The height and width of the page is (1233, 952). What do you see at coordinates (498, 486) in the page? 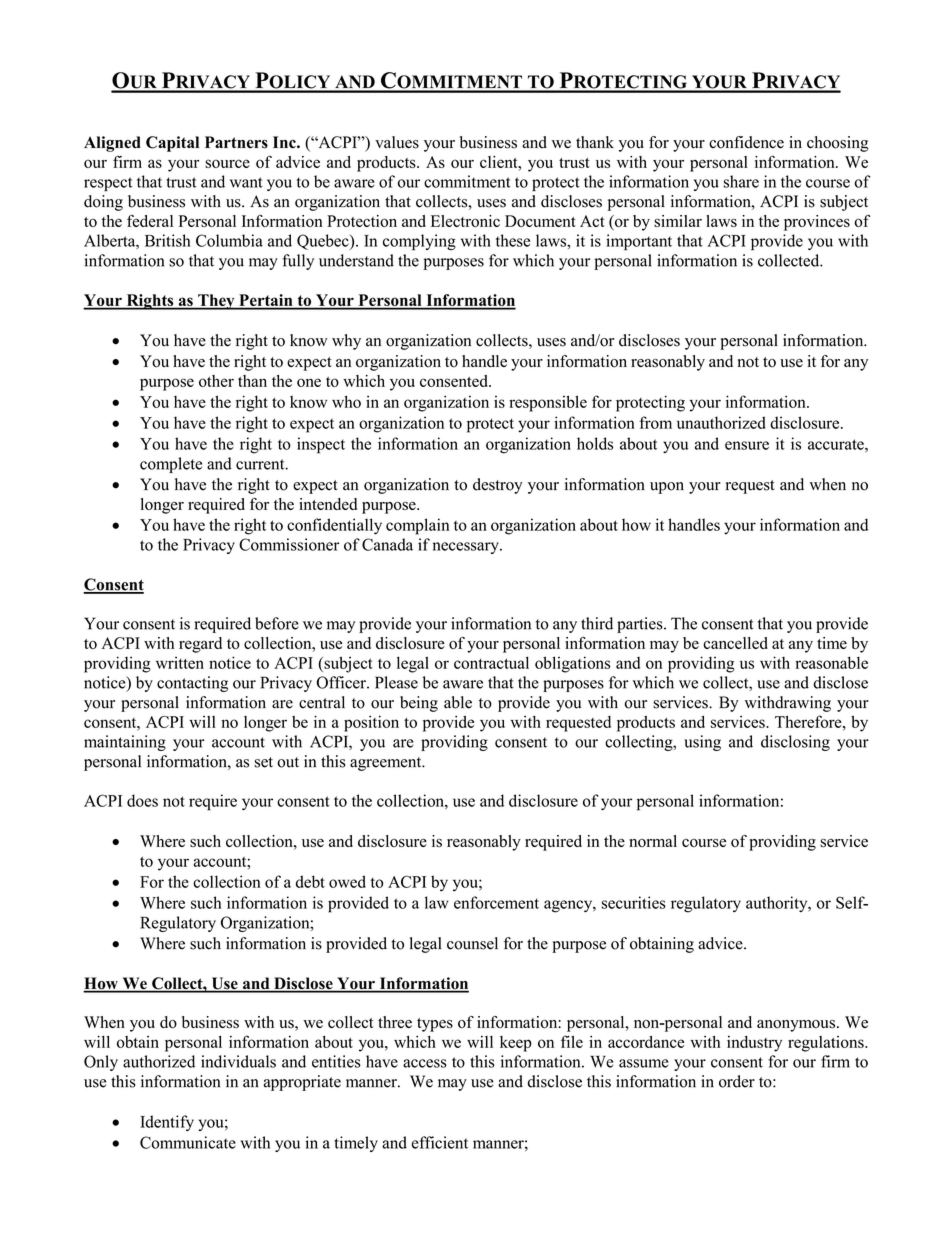
I see `destroy` at bounding box center [498, 486].
